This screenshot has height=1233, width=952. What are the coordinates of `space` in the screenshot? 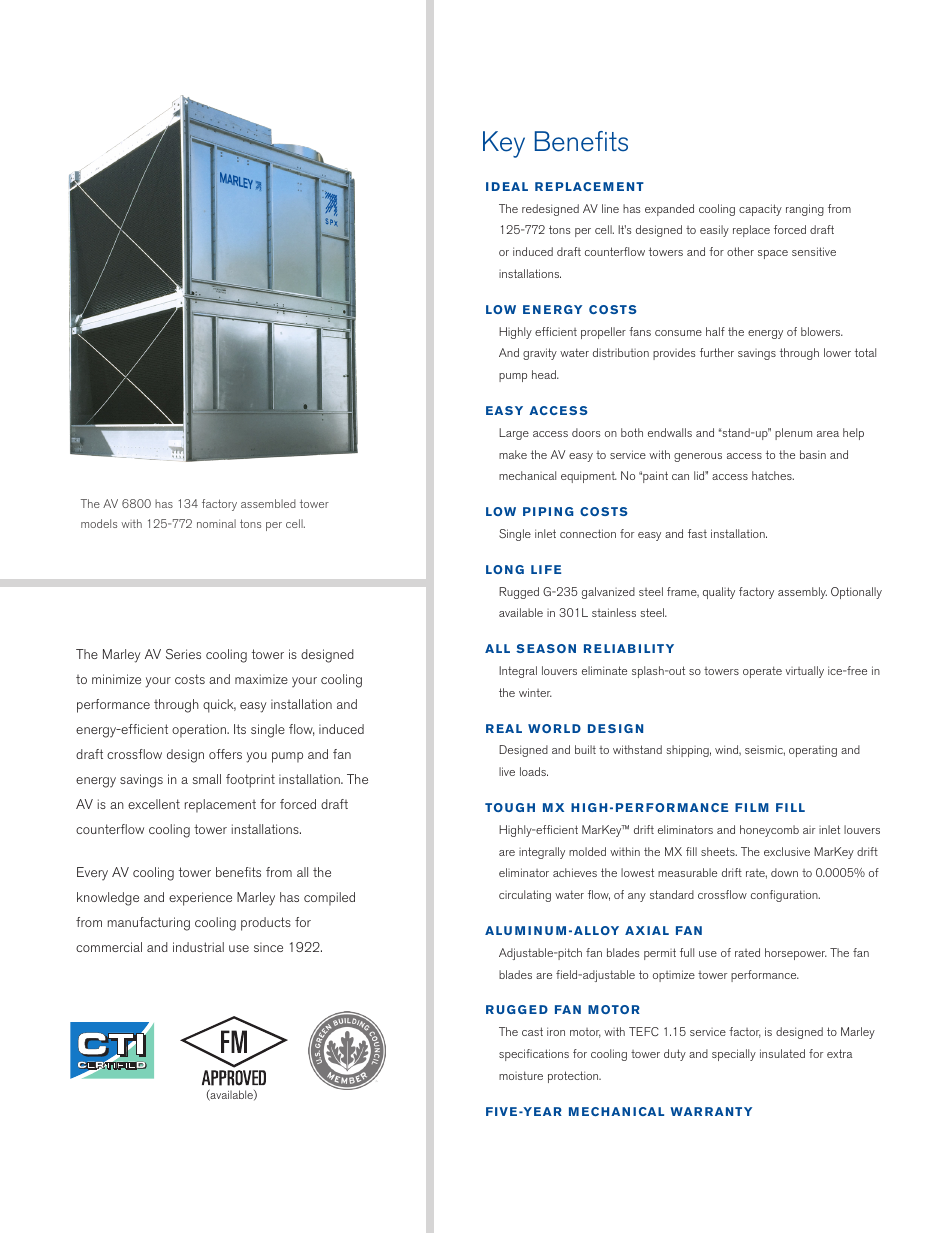 It's located at (773, 254).
